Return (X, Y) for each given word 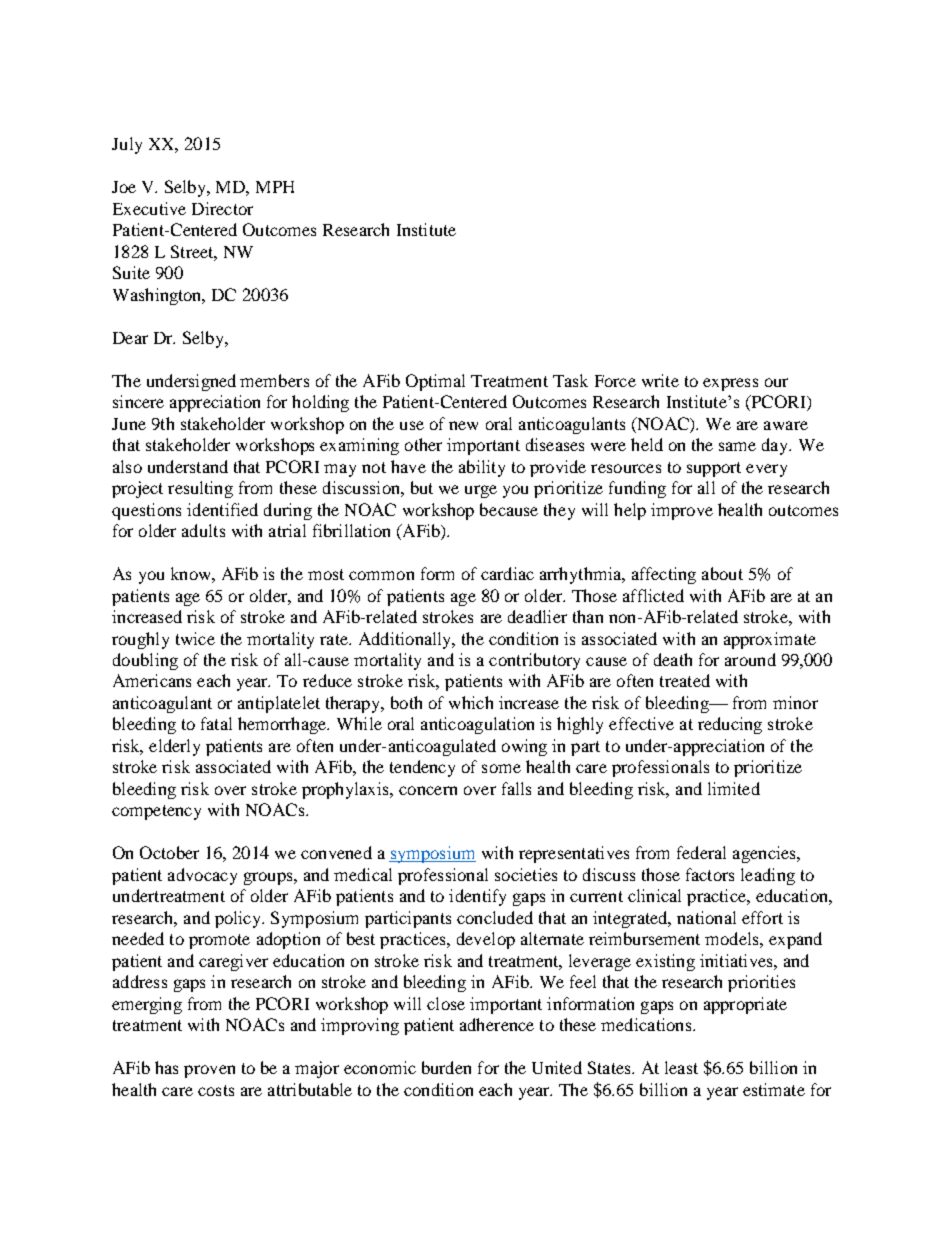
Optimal (435, 382)
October (169, 852)
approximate (770, 640)
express (730, 384)
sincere (138, 401)
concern (428, 790)
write (660, 380)
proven (209, 1071)
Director (222, 208)
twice (195, 638)
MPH (275, 187)
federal (701, 852)
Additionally (406, 640)
